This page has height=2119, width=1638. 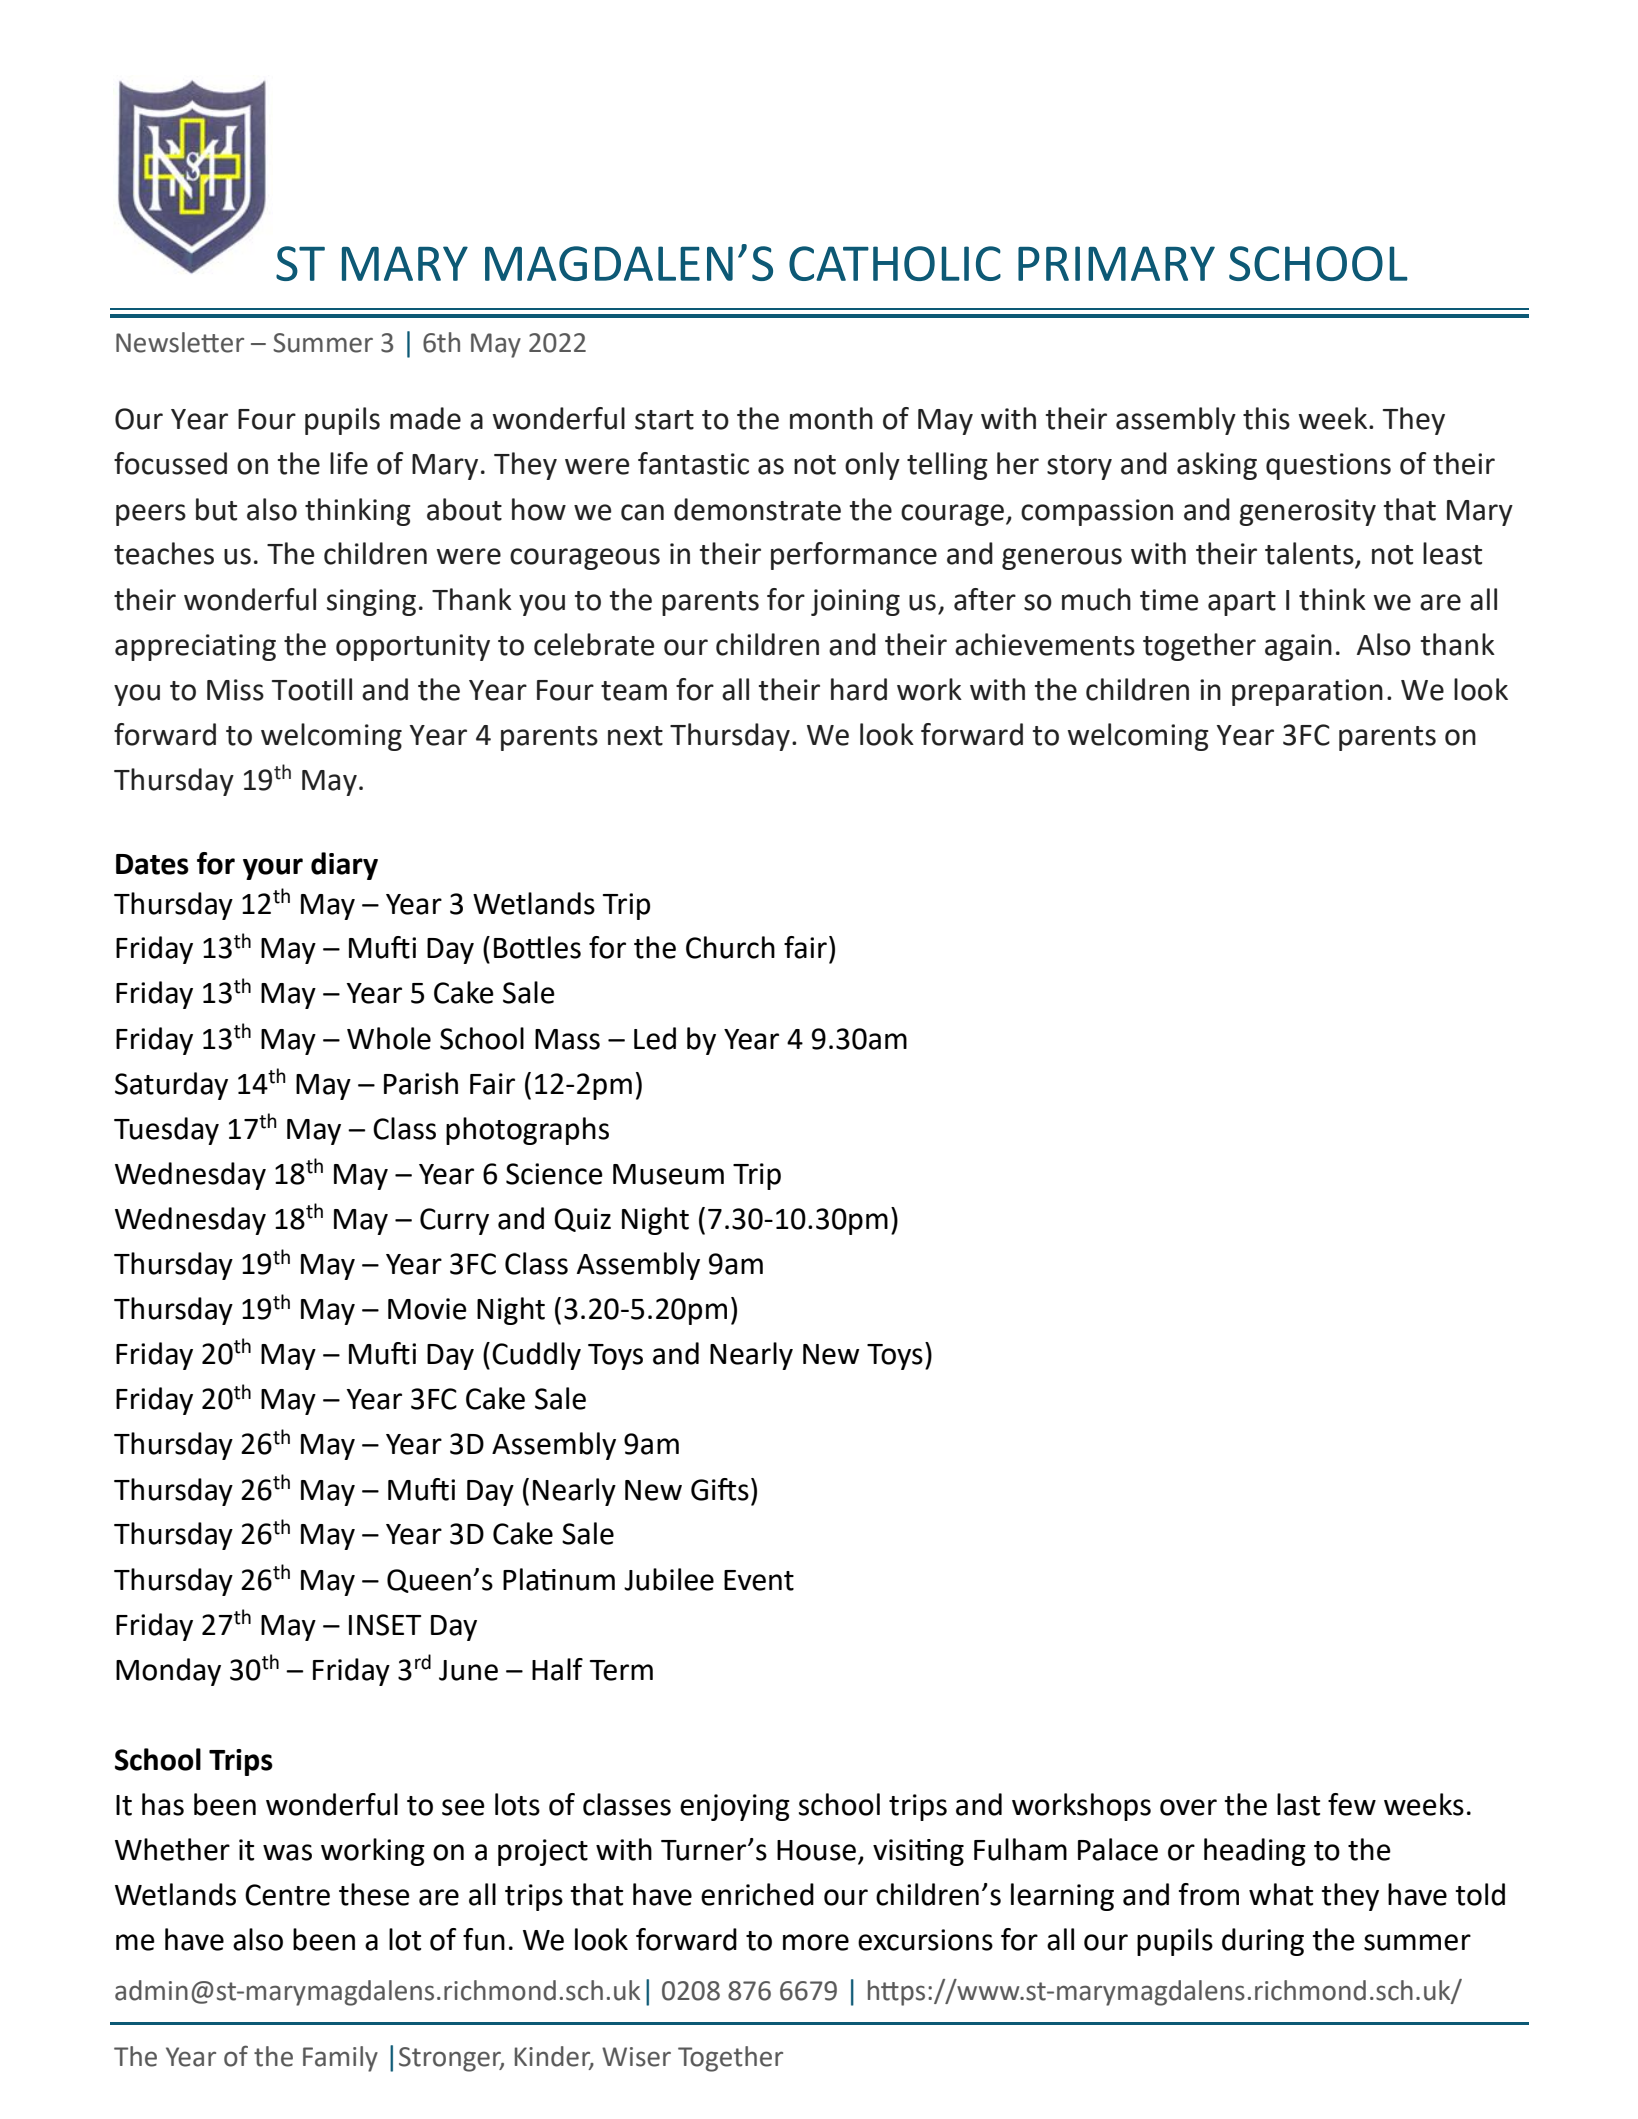 I want to click on Newsletter, so click(x=180, y=342).
